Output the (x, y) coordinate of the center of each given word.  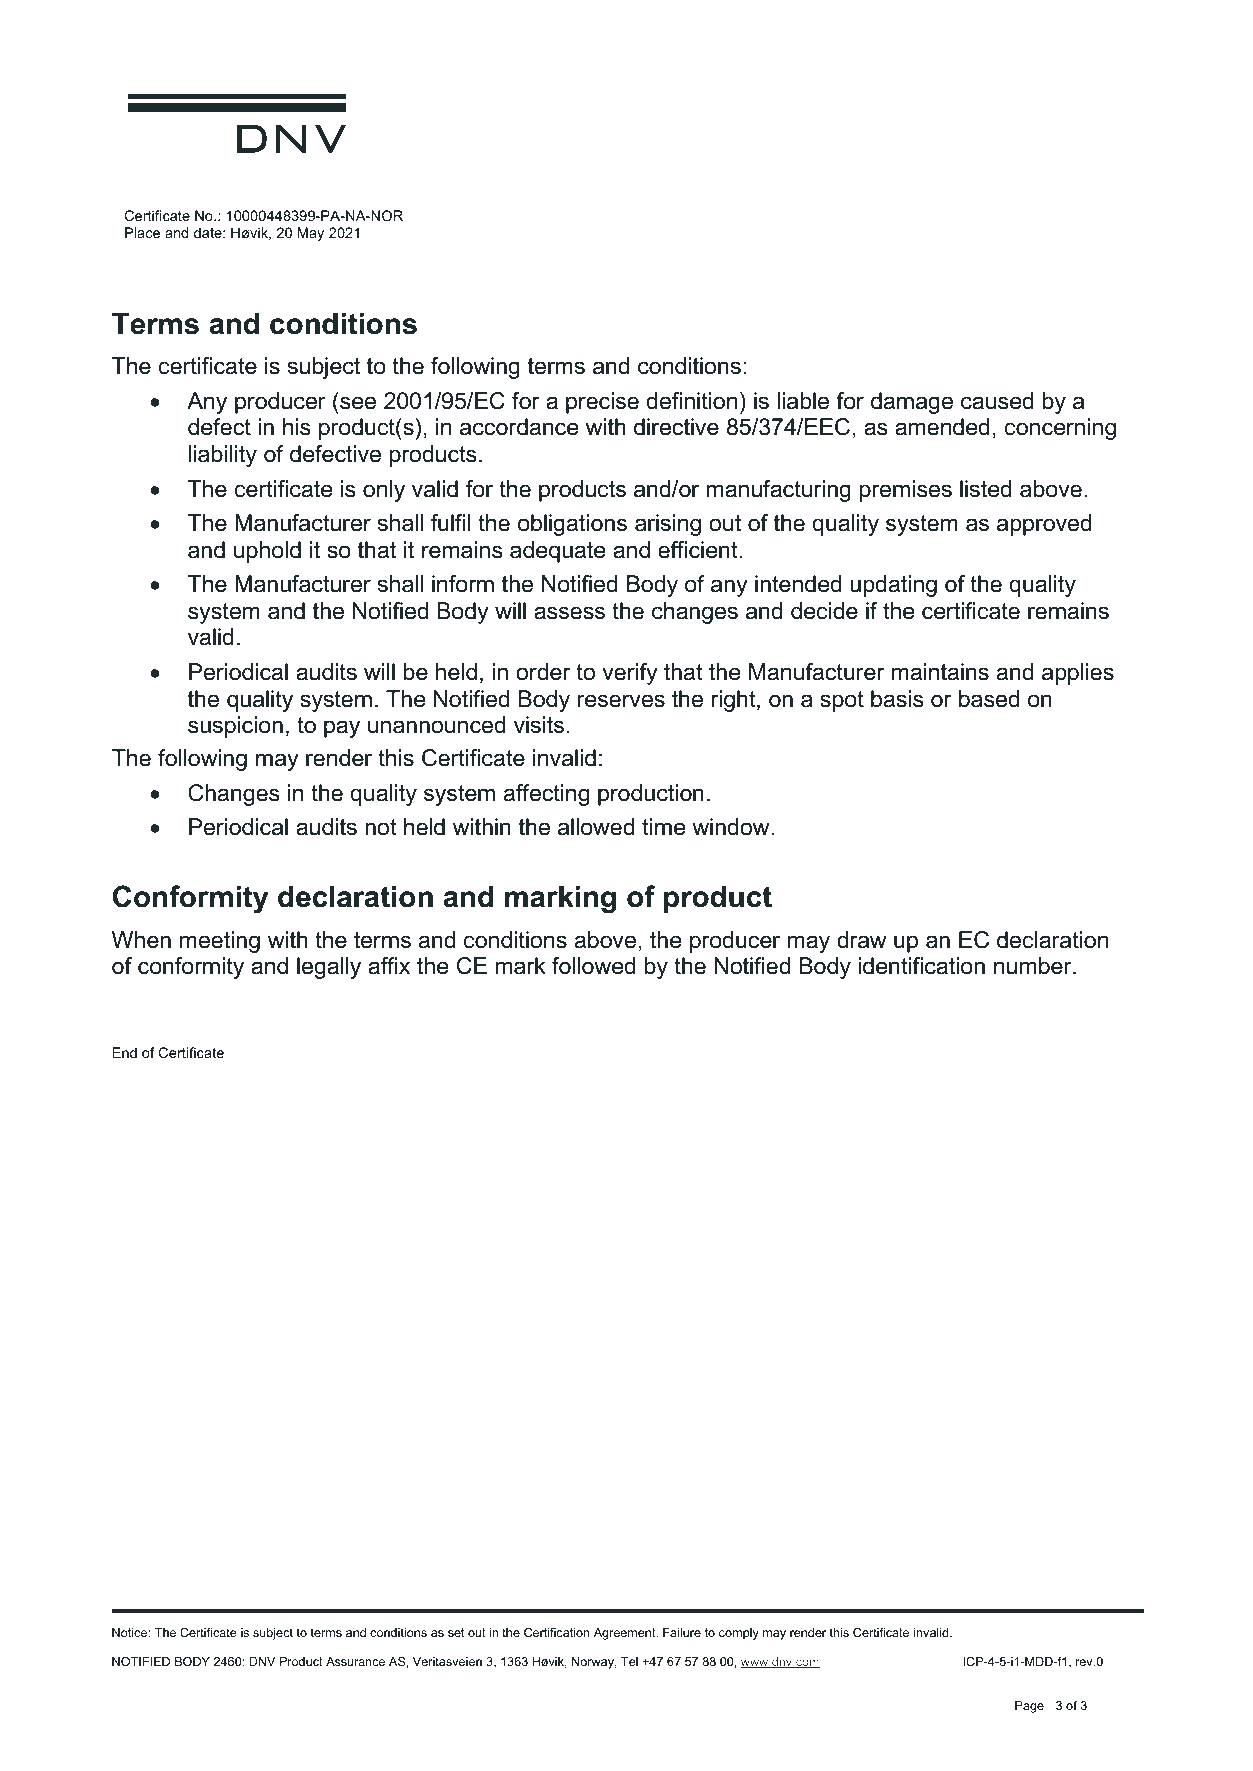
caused (997, 401)
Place (142, 232)
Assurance (355, 1661)
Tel (629, 1661)
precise (602, 403)
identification (921, 966)
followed (594, 966)
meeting (220, 942)
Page (1029, 1707)
